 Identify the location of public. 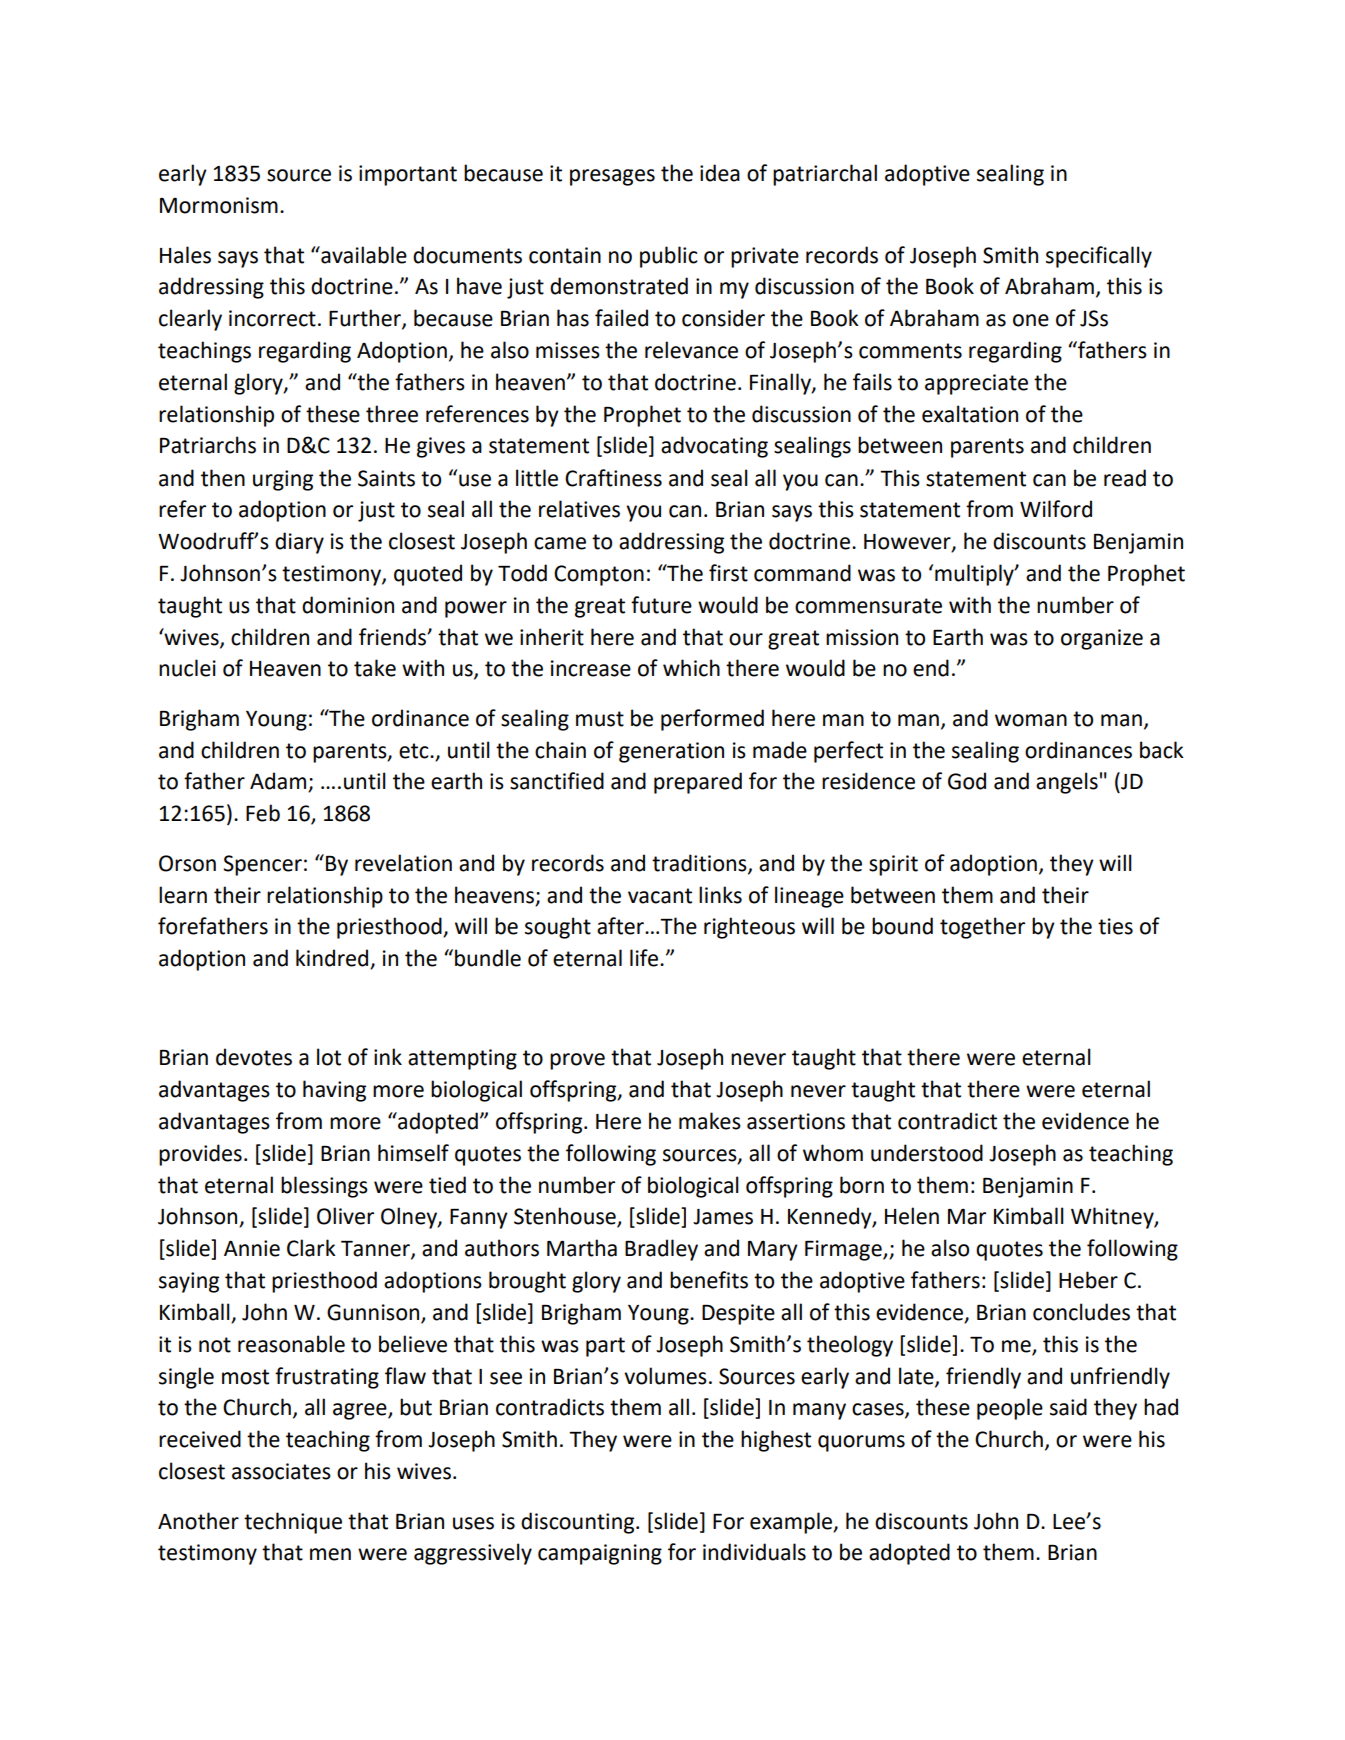
(669, 257).
